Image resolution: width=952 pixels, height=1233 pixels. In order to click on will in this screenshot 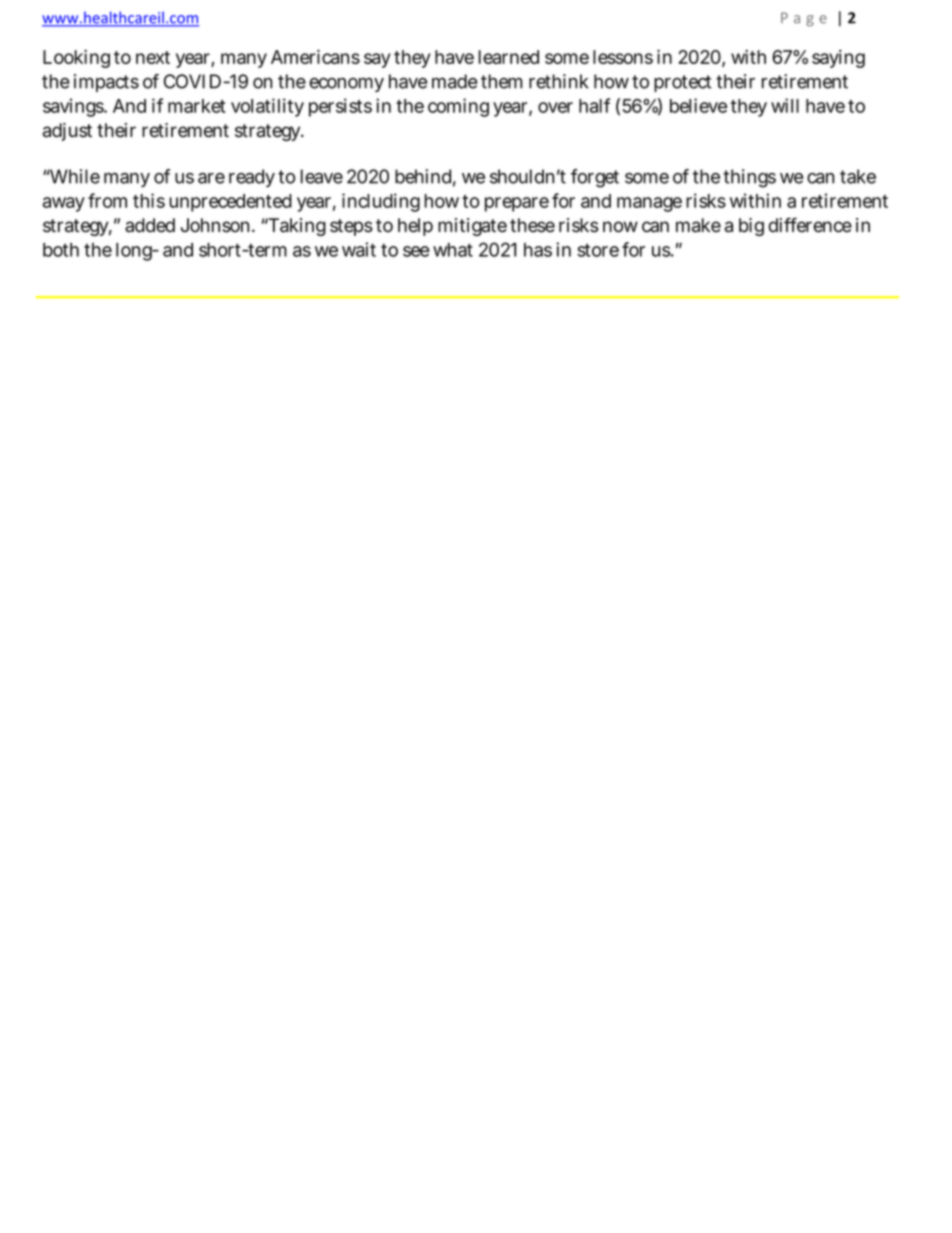, I will do `click(785, 105)`.
